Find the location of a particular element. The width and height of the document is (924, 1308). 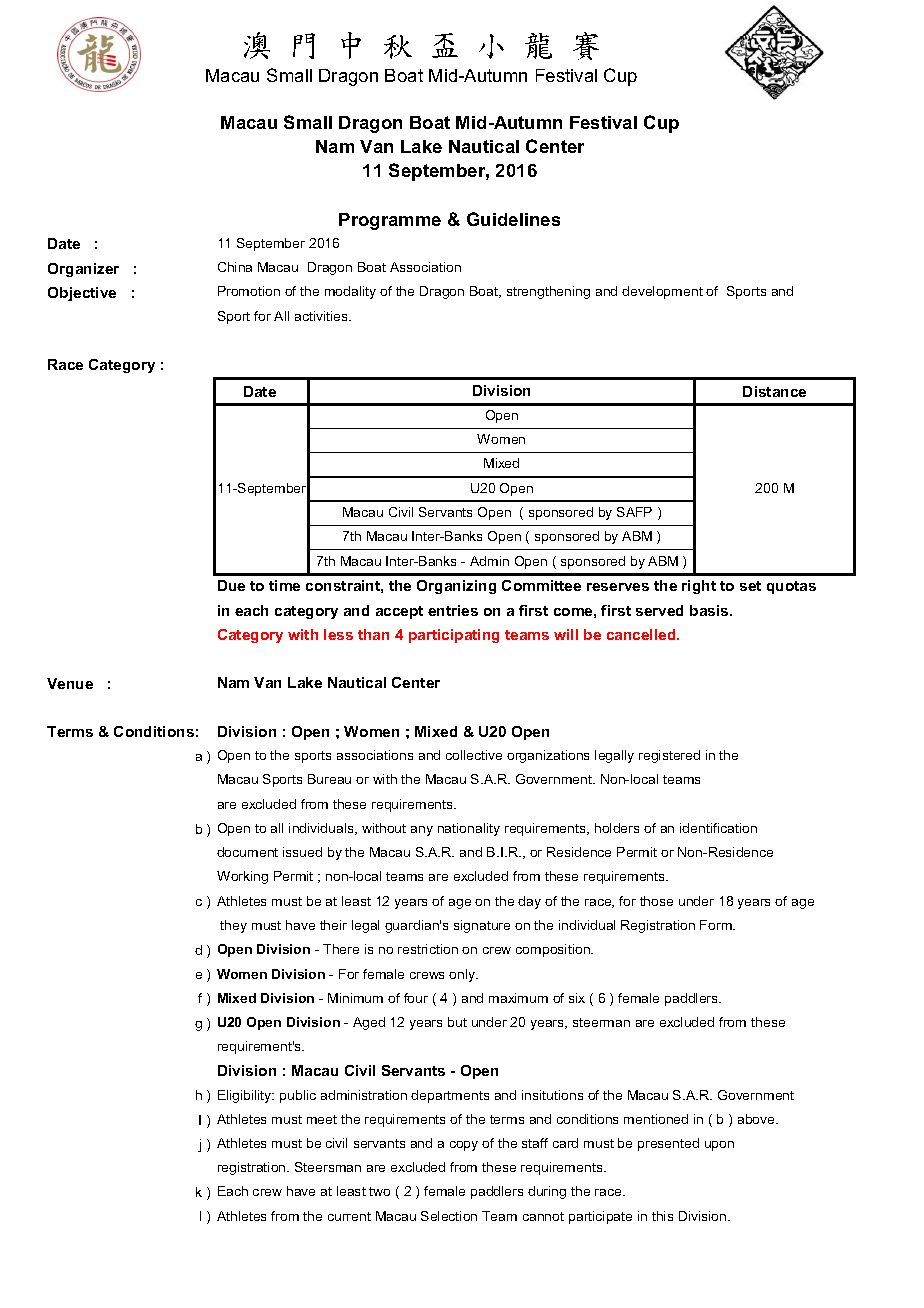

any is located at coordinates (422, 831).
